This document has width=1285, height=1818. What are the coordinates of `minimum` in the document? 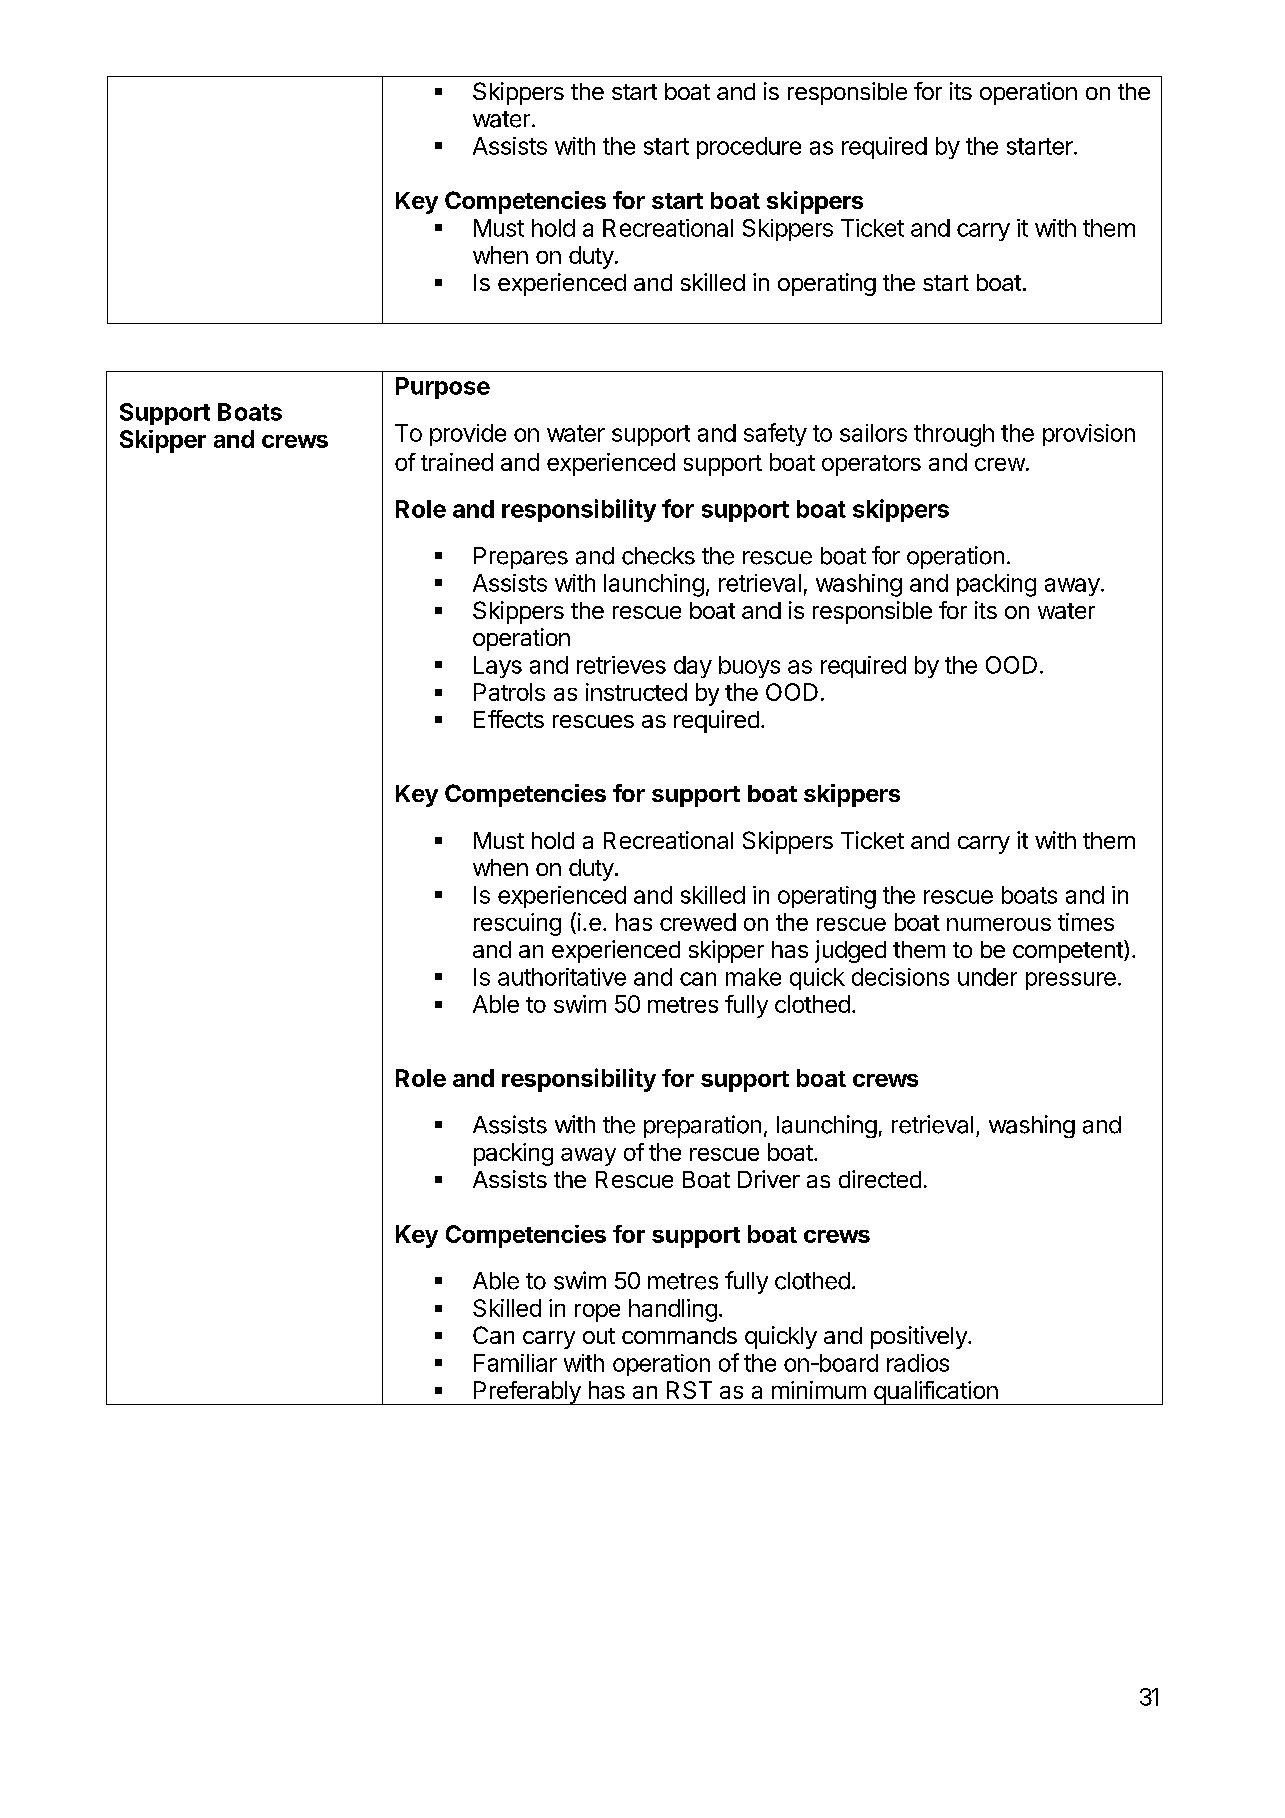 It's located at (819, 1390).
